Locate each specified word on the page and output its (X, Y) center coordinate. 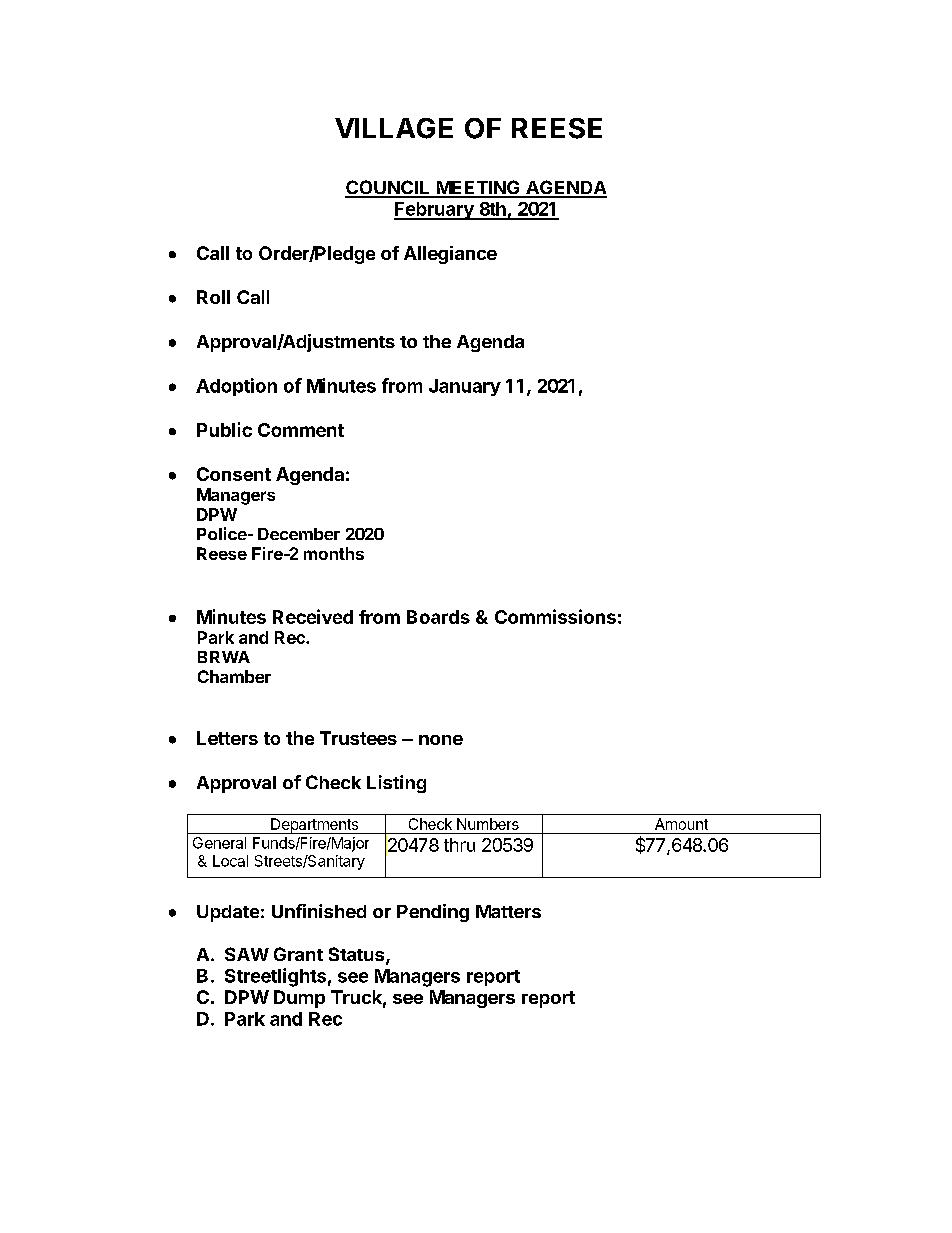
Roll (213, 297)
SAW (247, 954)
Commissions (555, 616)
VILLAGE (394, 128)
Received (313, 616)
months (334, 553)
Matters (508, 911)
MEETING (478, 188)
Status (358, 955)
